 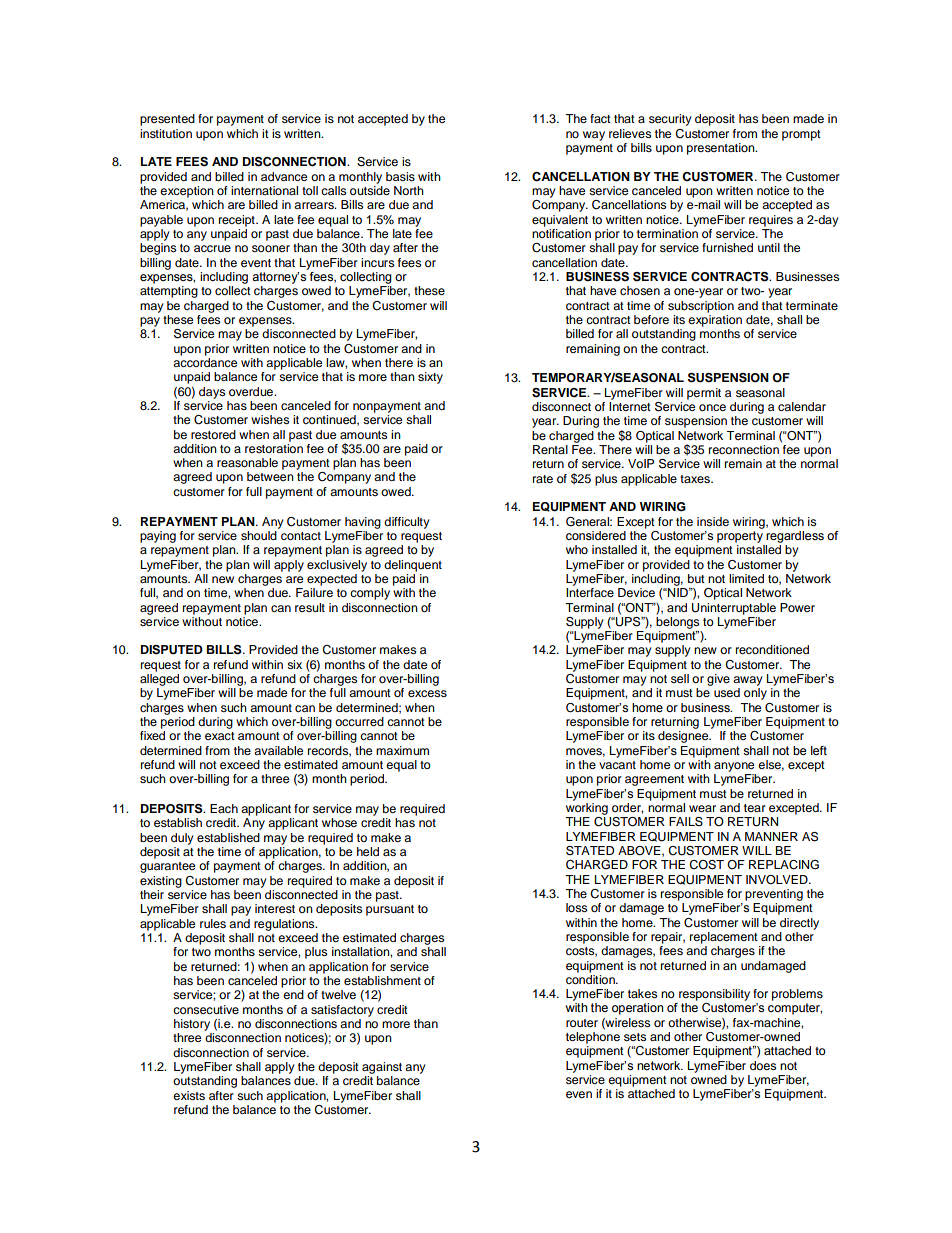 What do you see at coordinates (400, 176) in the screenshot?
I see `basis` at bounding box center [400, 176].
